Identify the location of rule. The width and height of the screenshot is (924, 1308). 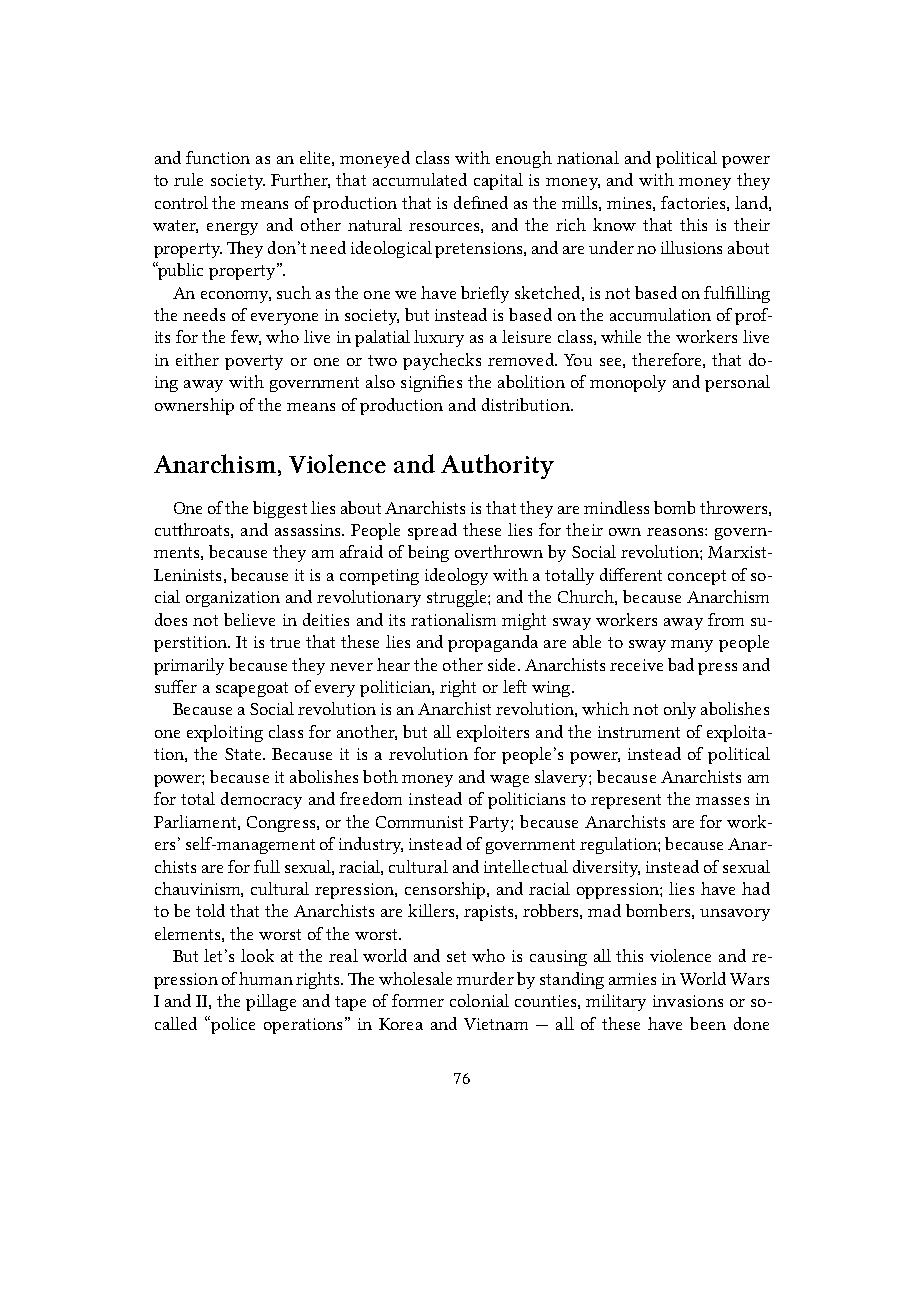
(188, 179).
